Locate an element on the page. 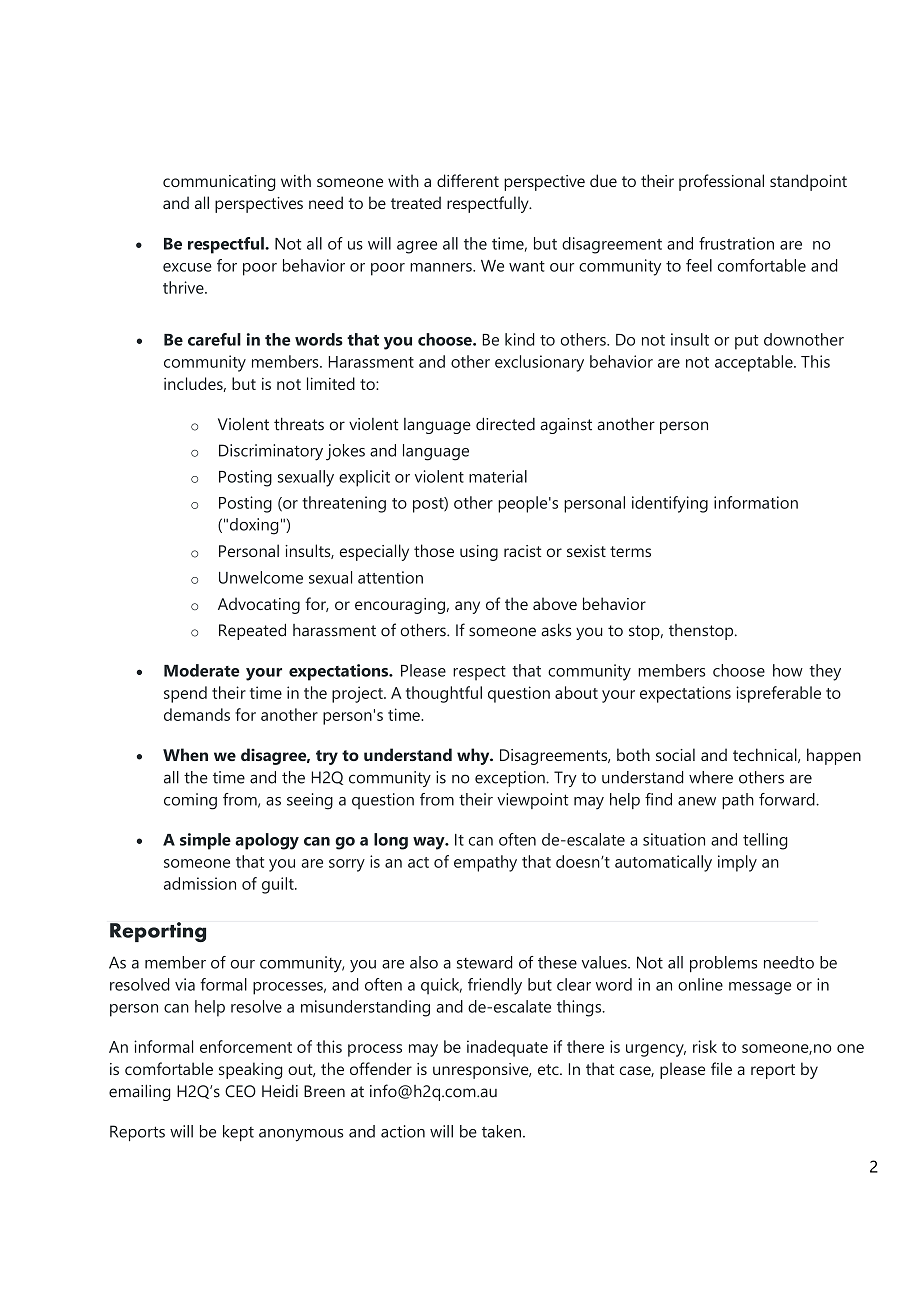  professional is located at coordinates (721, 182).
